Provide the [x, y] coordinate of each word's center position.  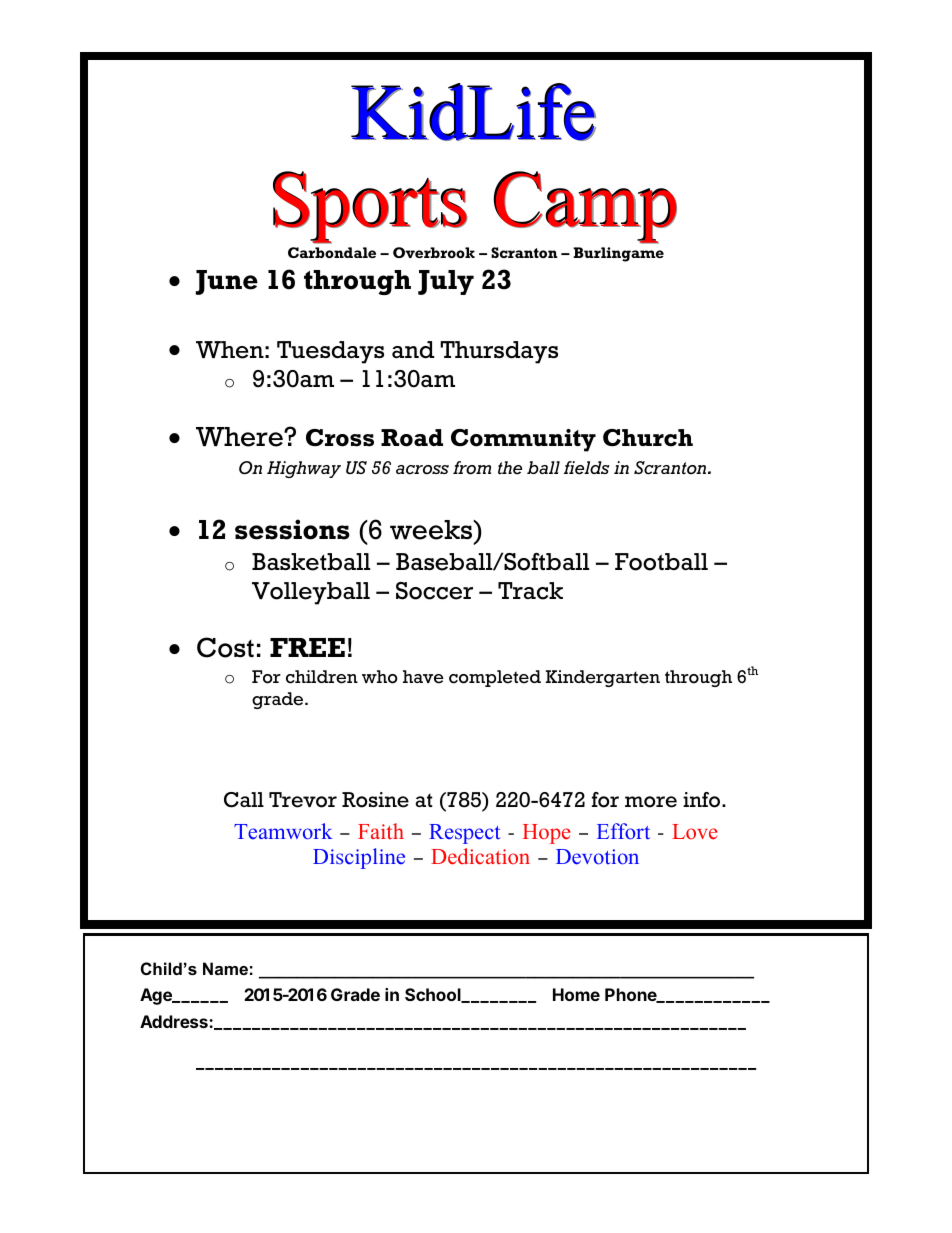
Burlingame [618, 254]
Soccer [434, 591]
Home [576, 994]
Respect [465, 834]
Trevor [303, 800]
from [472, 468]
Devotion [597, 857]
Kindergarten [603, 678]
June [227, 282]
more [651, 802]
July [446, 282]
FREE [307, 647]
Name [225, 968]
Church [648, 438]
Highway [304, 469]
